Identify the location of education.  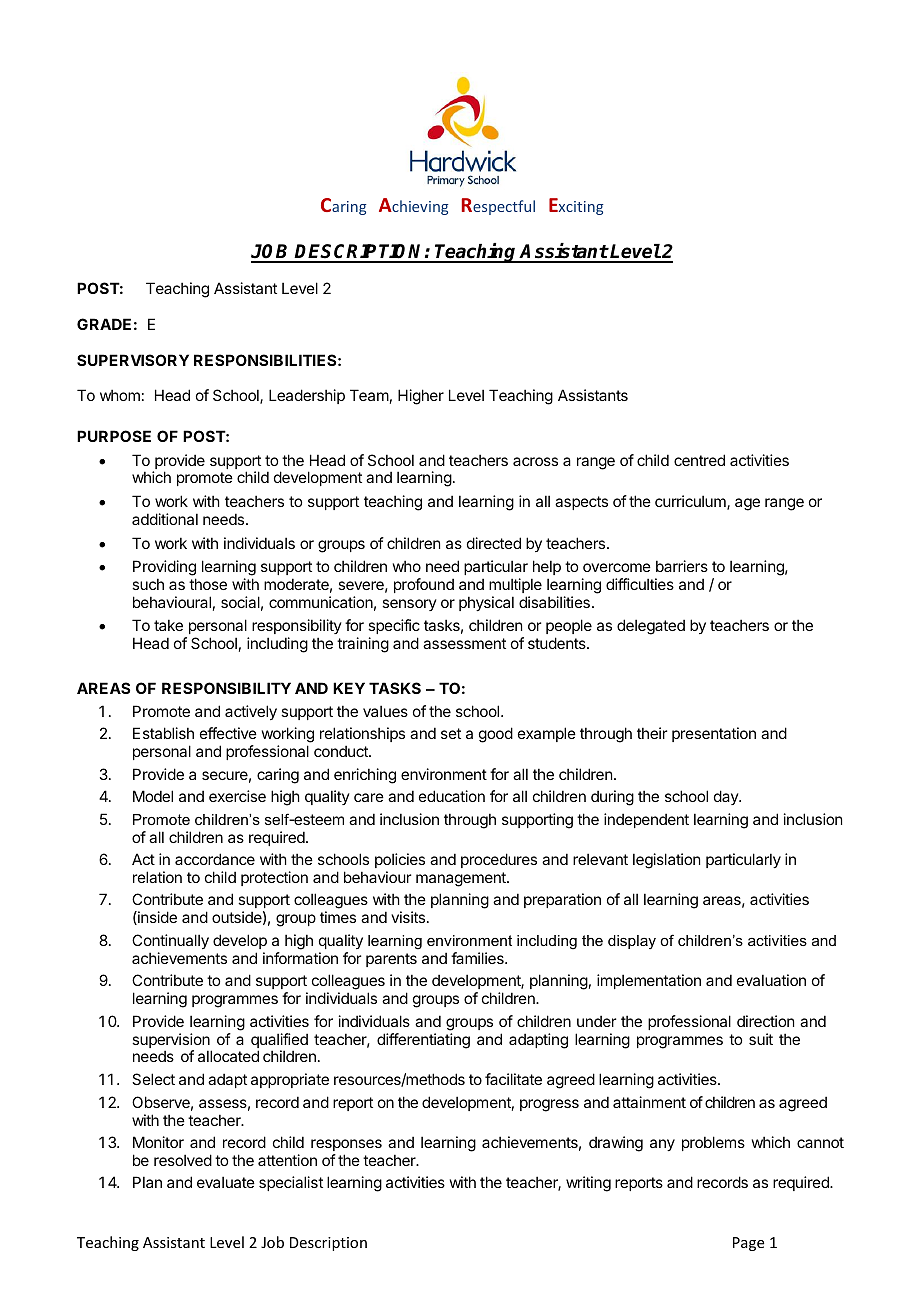
(452, 796).
